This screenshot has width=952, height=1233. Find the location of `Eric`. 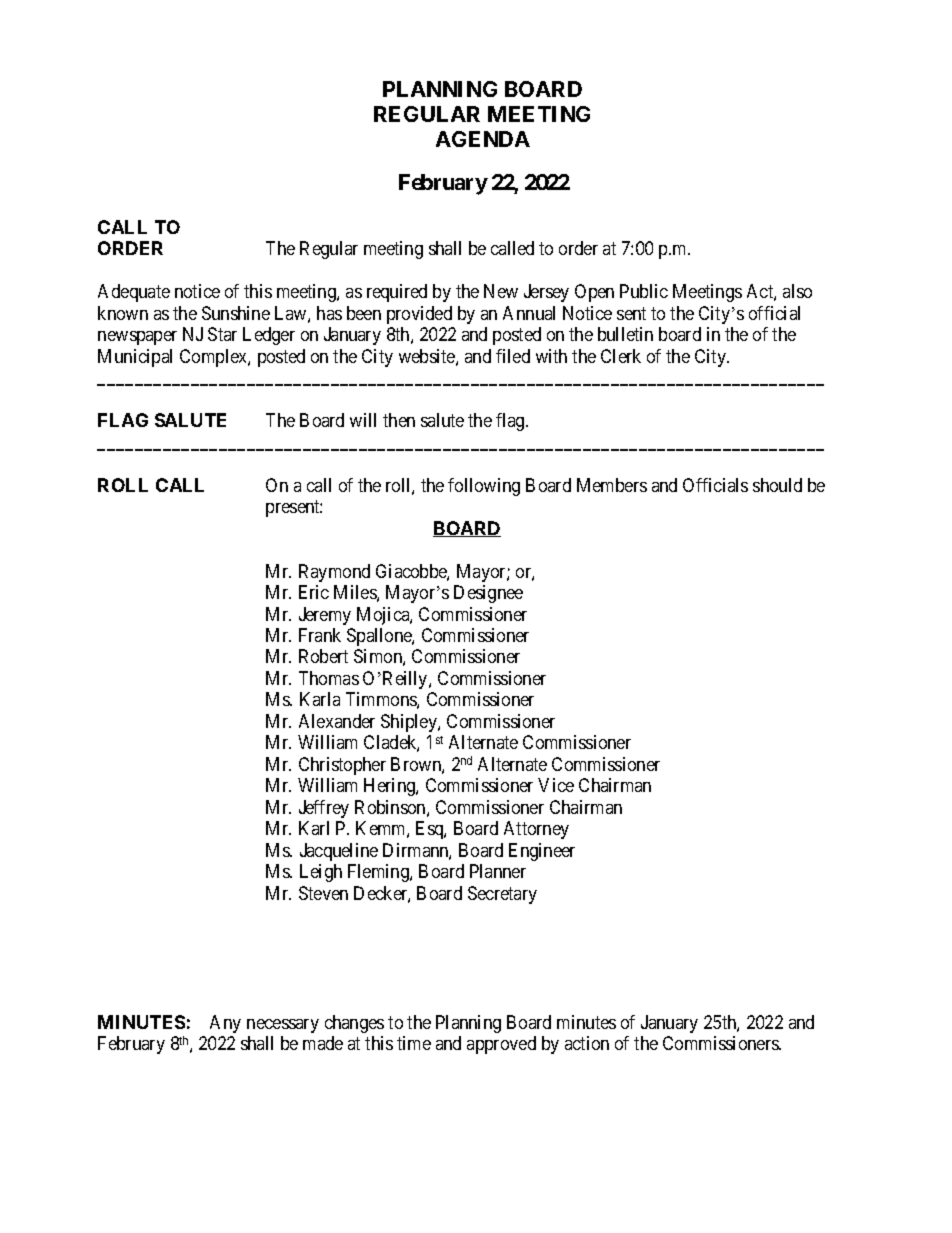

Eric is located at coordinates (314, 592).
